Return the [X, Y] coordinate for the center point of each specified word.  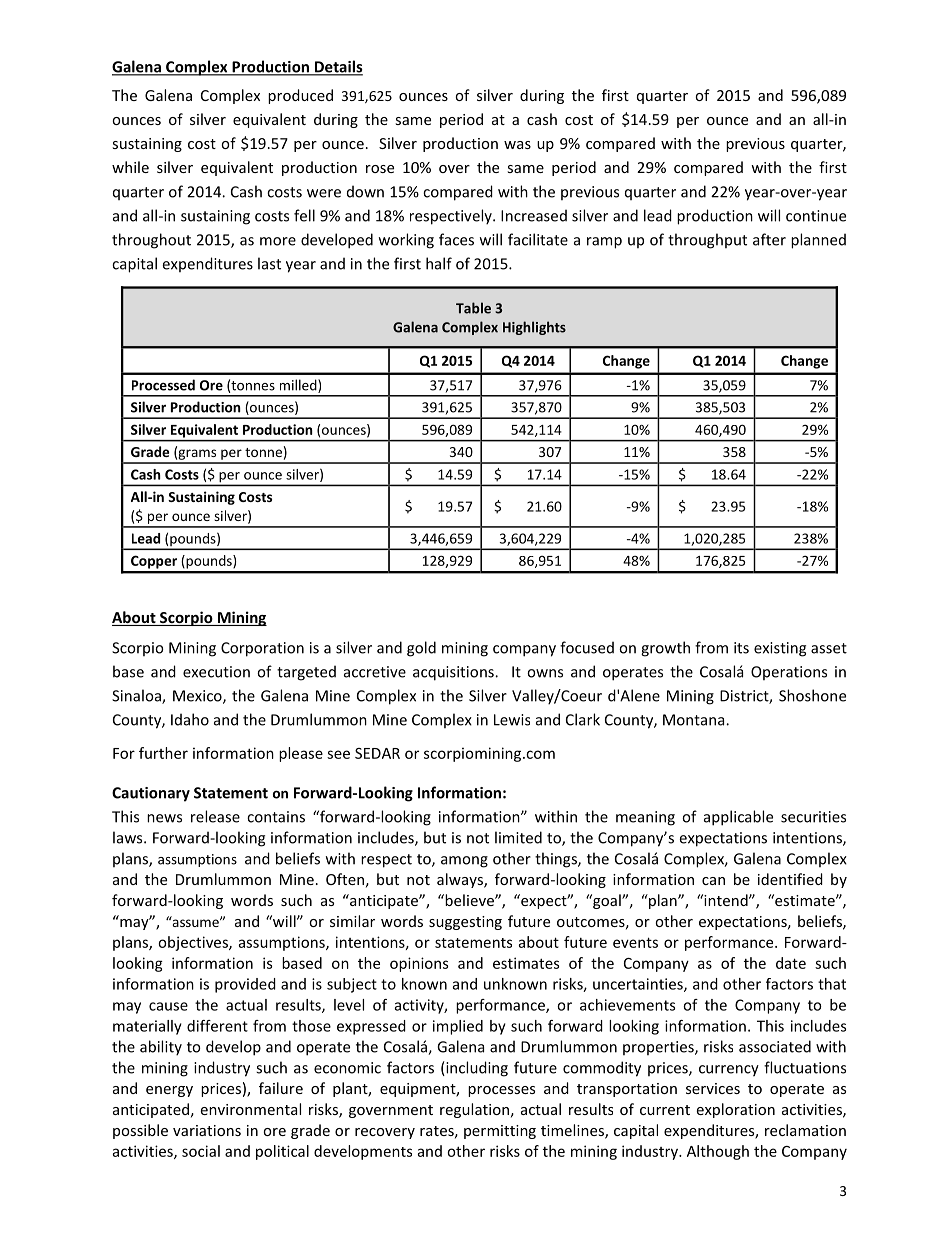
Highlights [534, 328]
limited [518, 837]
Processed [163, 385]
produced [300, 96]
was [517, 145]
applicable [738, 818]
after [769, 239]
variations [207, 1130]
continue [816, 216]
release [215, 816]
